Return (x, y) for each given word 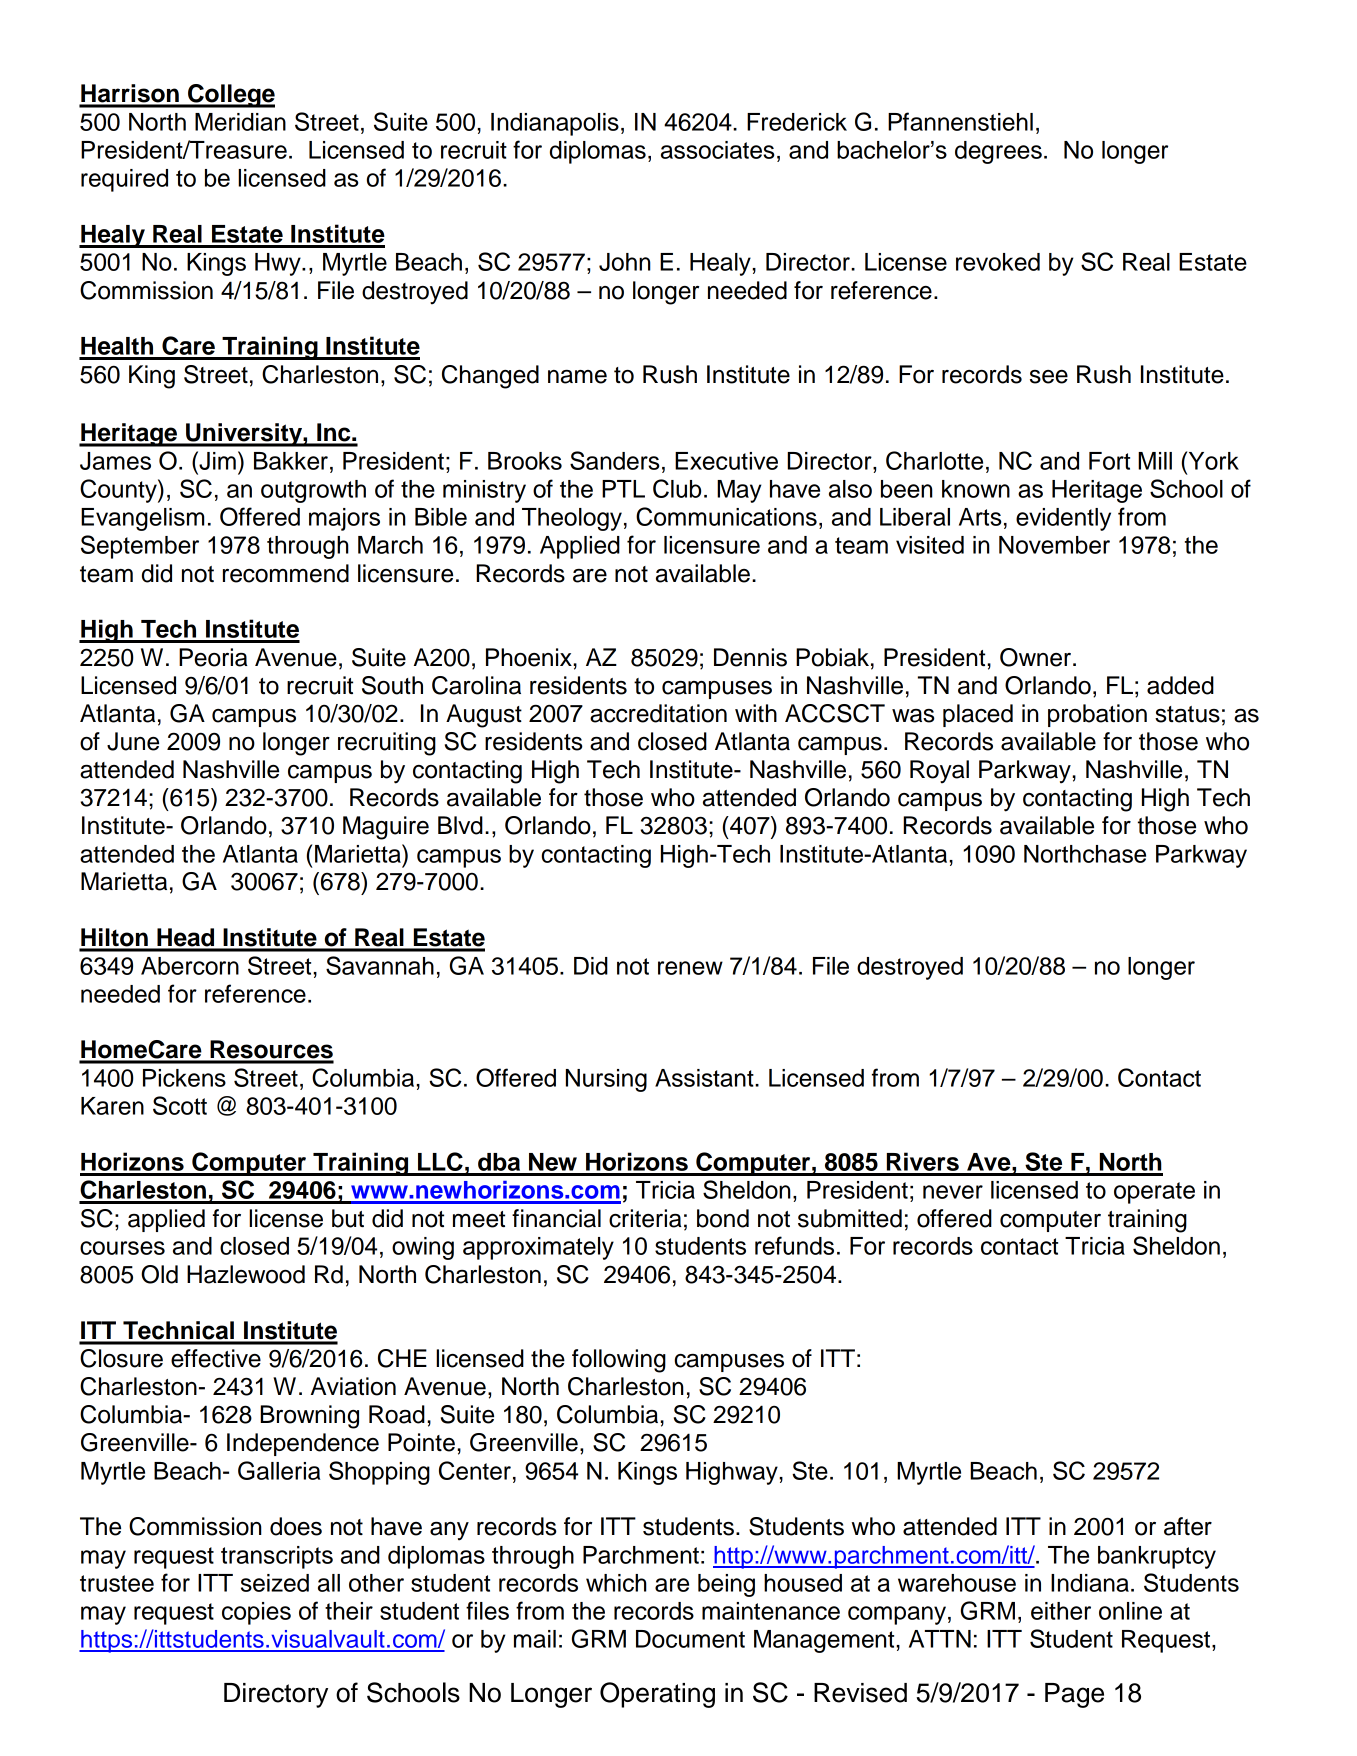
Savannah (380, 965)
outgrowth (313, 491)
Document (690, 1639)
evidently (1063, 519)
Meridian (240, 122)
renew (690, 968)
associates (717, 150)
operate (1154, 1193)
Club (677, 488)
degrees (998, 152)
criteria (645, 1218)
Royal (939, 772)
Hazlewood (246, 1274)
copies (256, 1613)
